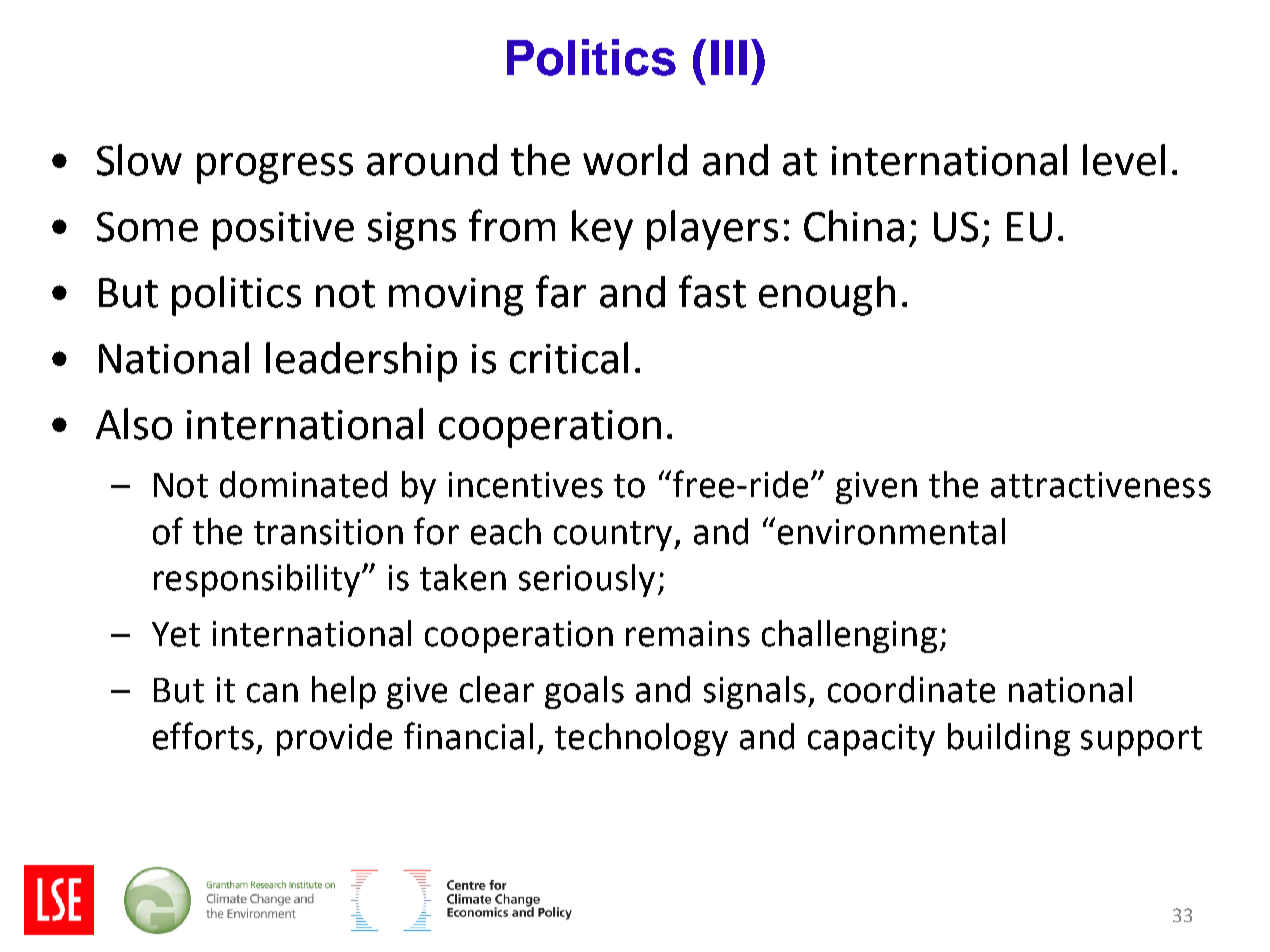  Describe the element at coordinates (203, 736) in the image. I see `efforts` at that location.
